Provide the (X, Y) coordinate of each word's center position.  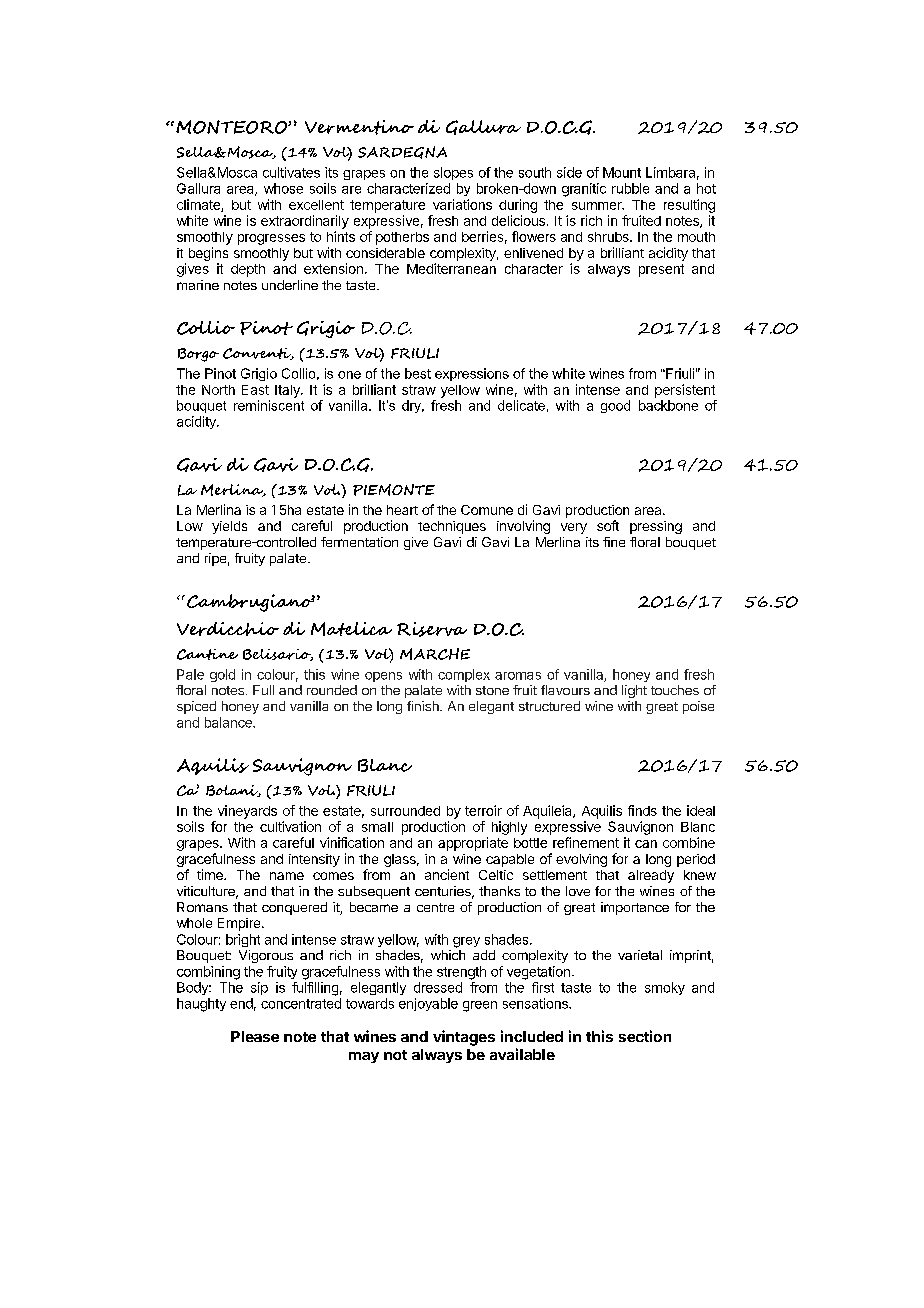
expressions (472, 374)
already (651, 876)
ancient (447, 874)
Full (263, 690)
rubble (630, 188)
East (255, 390)
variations (462, 204)
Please (255, 1036)
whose (283, 188)
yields (229, 527)
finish (424, 706)
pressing (656, 527)
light (634, 691)
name (287, 876)
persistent (685, 391)
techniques (452, 527)
